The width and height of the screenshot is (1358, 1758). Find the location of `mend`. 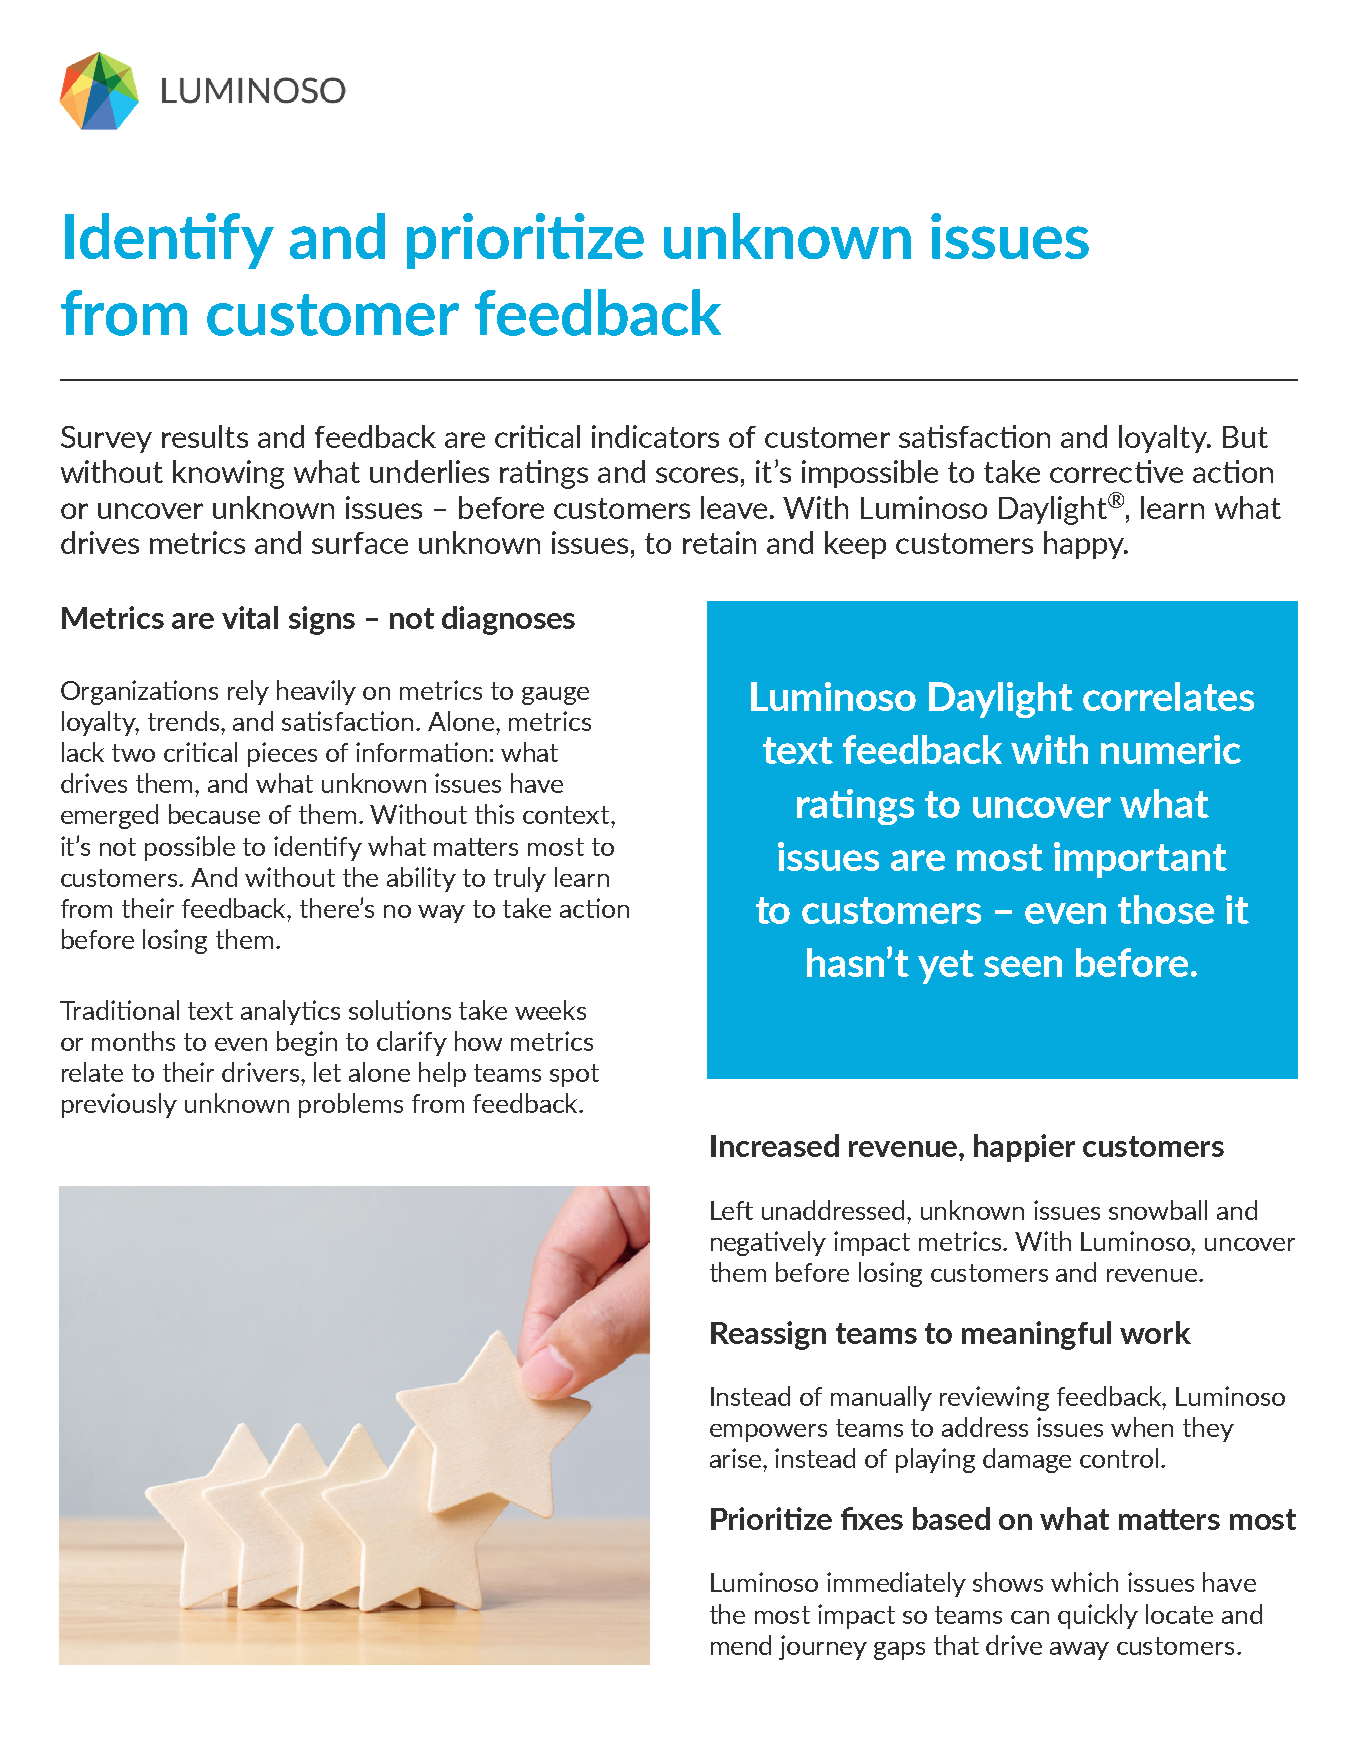

mend is located at coordinates (741, 1645).
